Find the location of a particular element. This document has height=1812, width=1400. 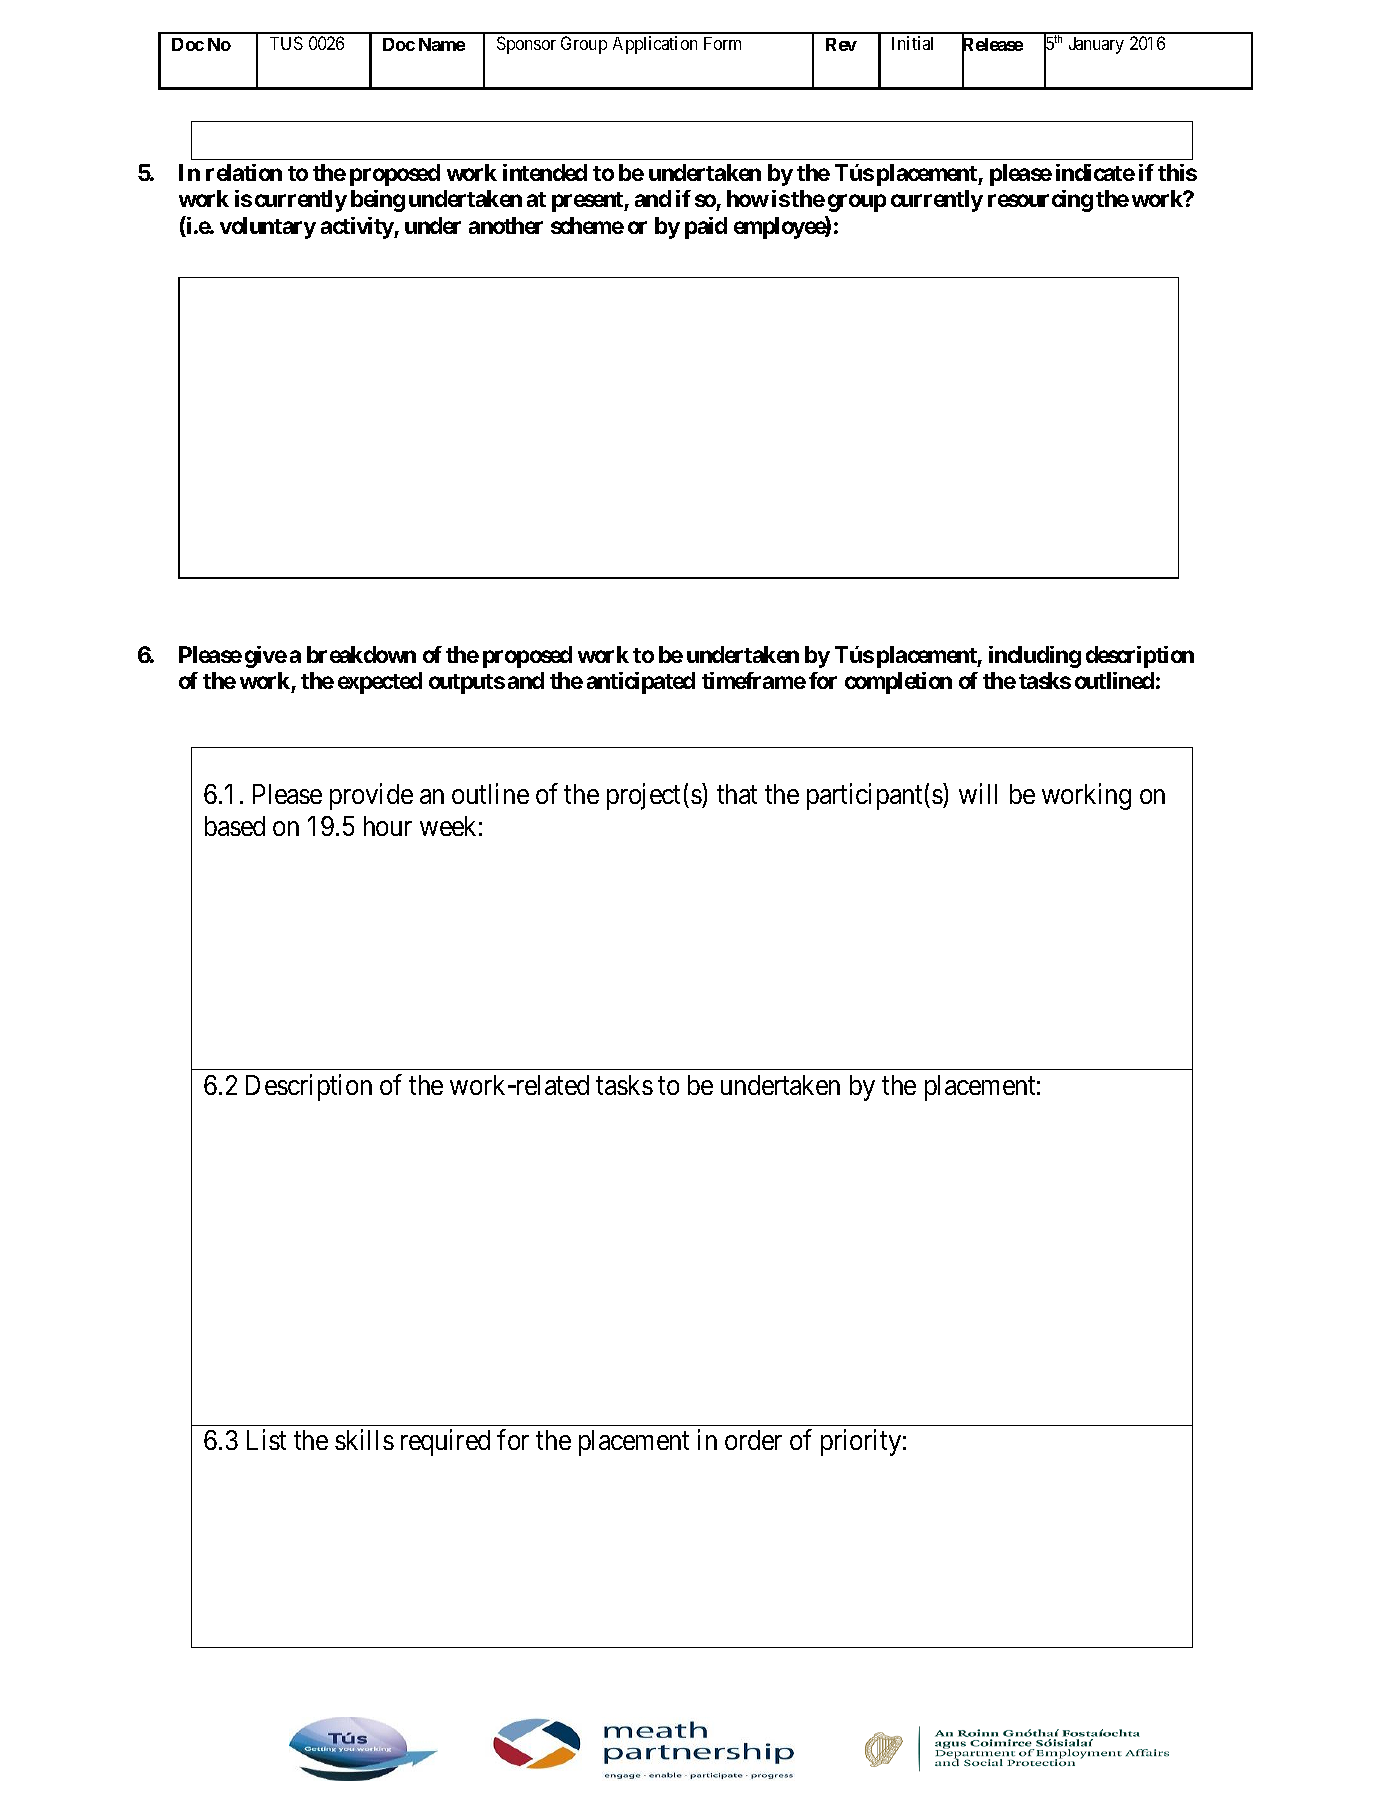

paid is located at coordinates (706, 228).
